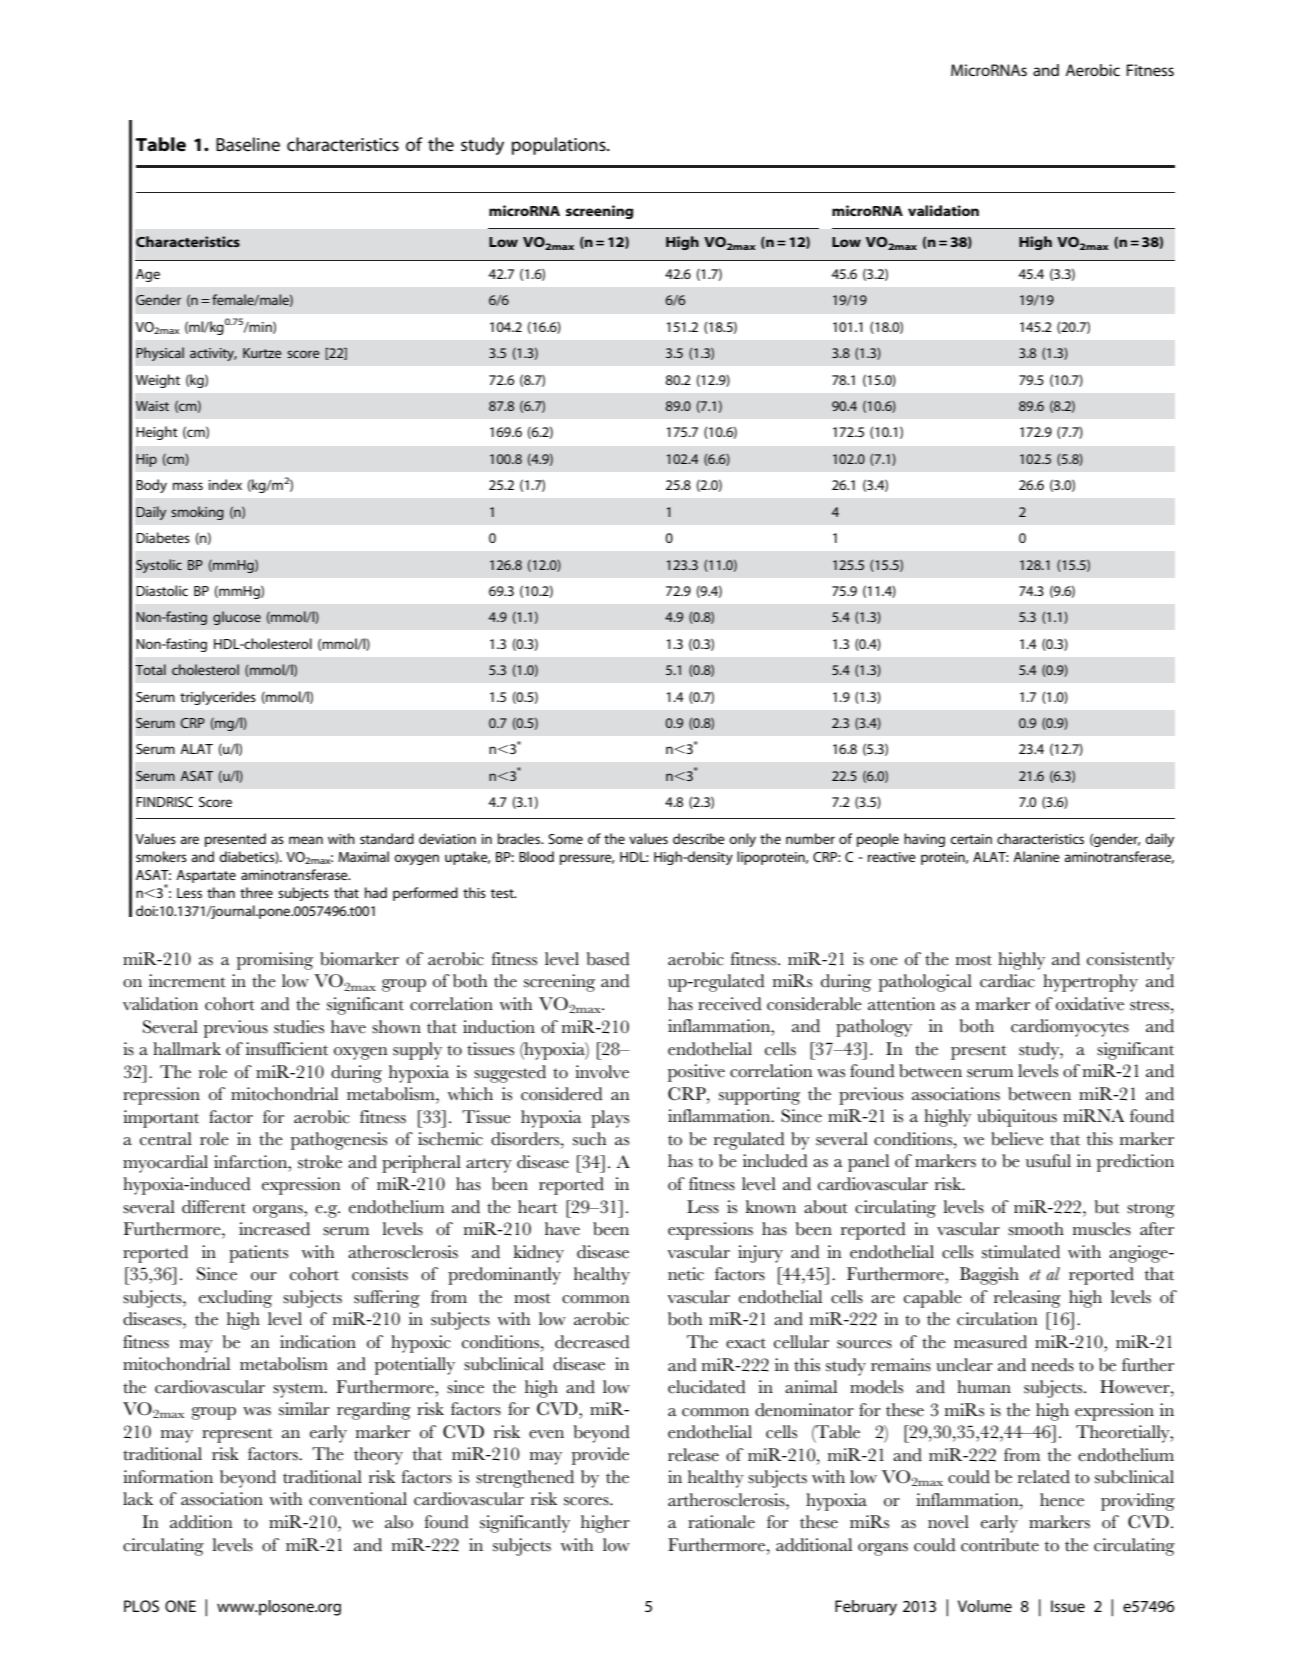 The width and height of the screenshot is (1297, 1677). What do you see at coordinates (213, 354) in the screenshot?
I see `activity` at bounding box center [213, 354].
